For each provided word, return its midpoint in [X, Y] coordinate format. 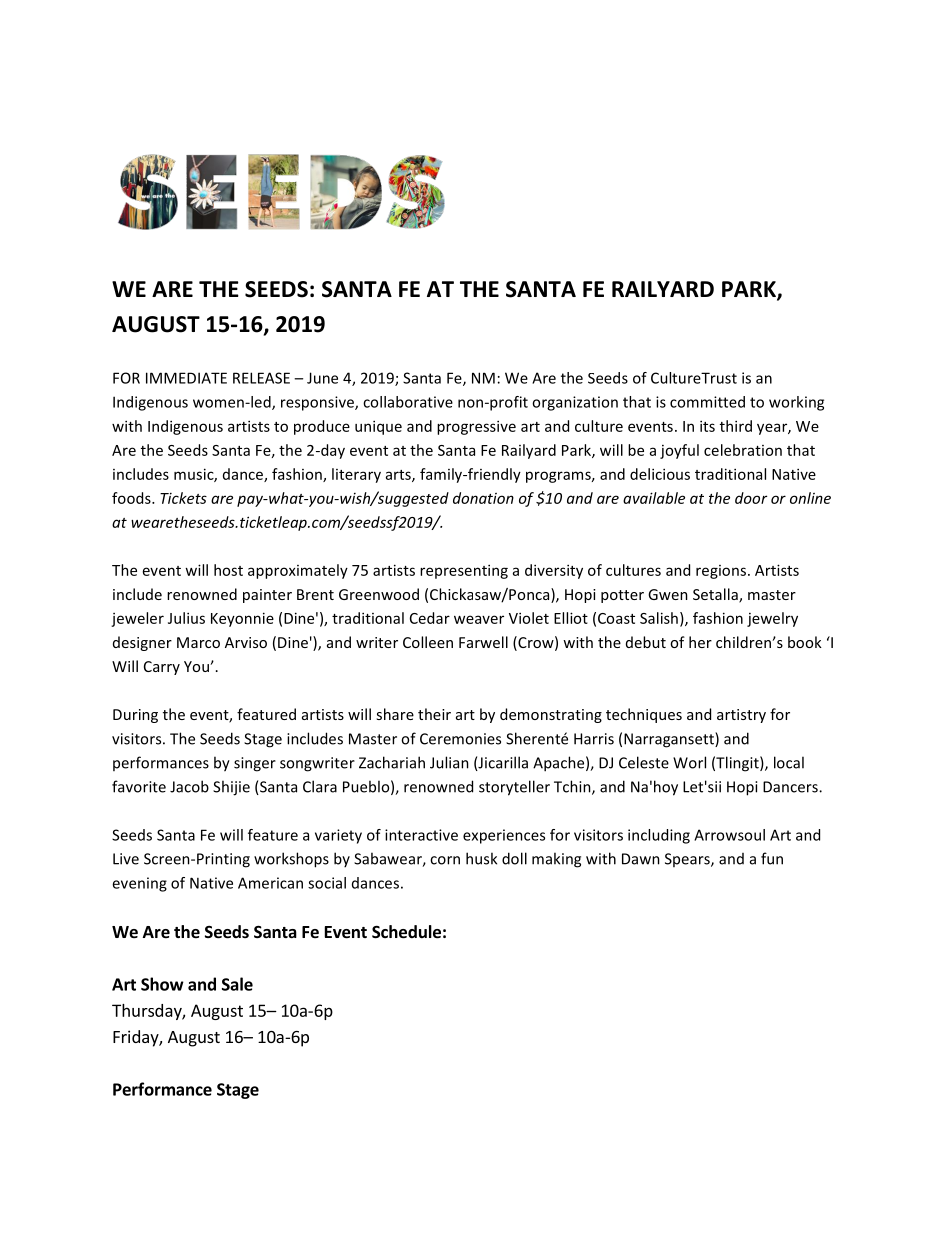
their [434, 714]
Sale [237, 984]
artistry [741, 716]
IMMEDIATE [186, 378]
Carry [162, 668]
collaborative [408, 402]
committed [707, 402]
